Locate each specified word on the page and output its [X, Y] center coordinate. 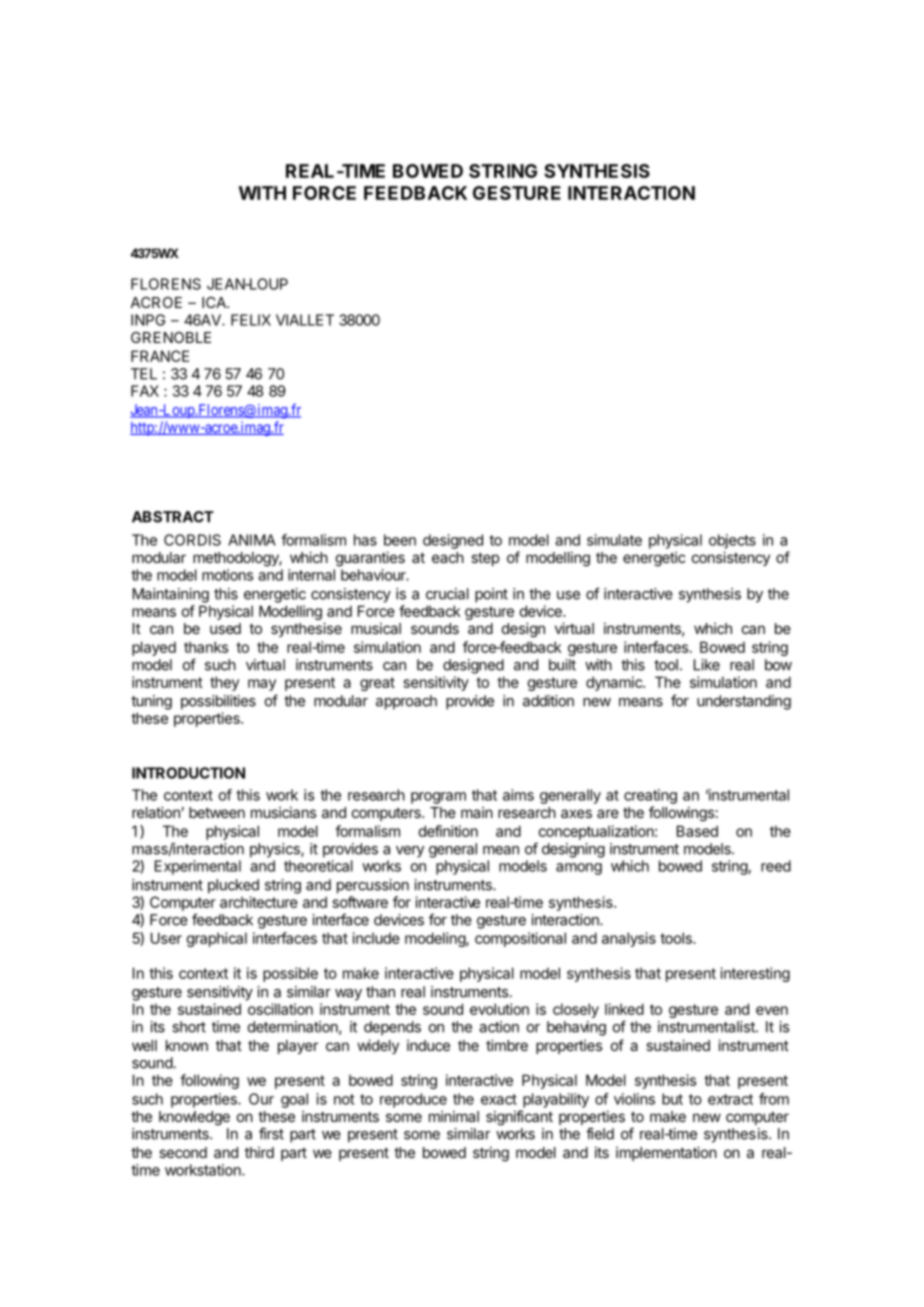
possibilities [218, 702]
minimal [454, 1116]
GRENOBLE [171, 337]
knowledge [194, 1118]
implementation [666, 1153]
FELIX [251, 320]
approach [406, 702]
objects [732, 541]
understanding [744, 702]
